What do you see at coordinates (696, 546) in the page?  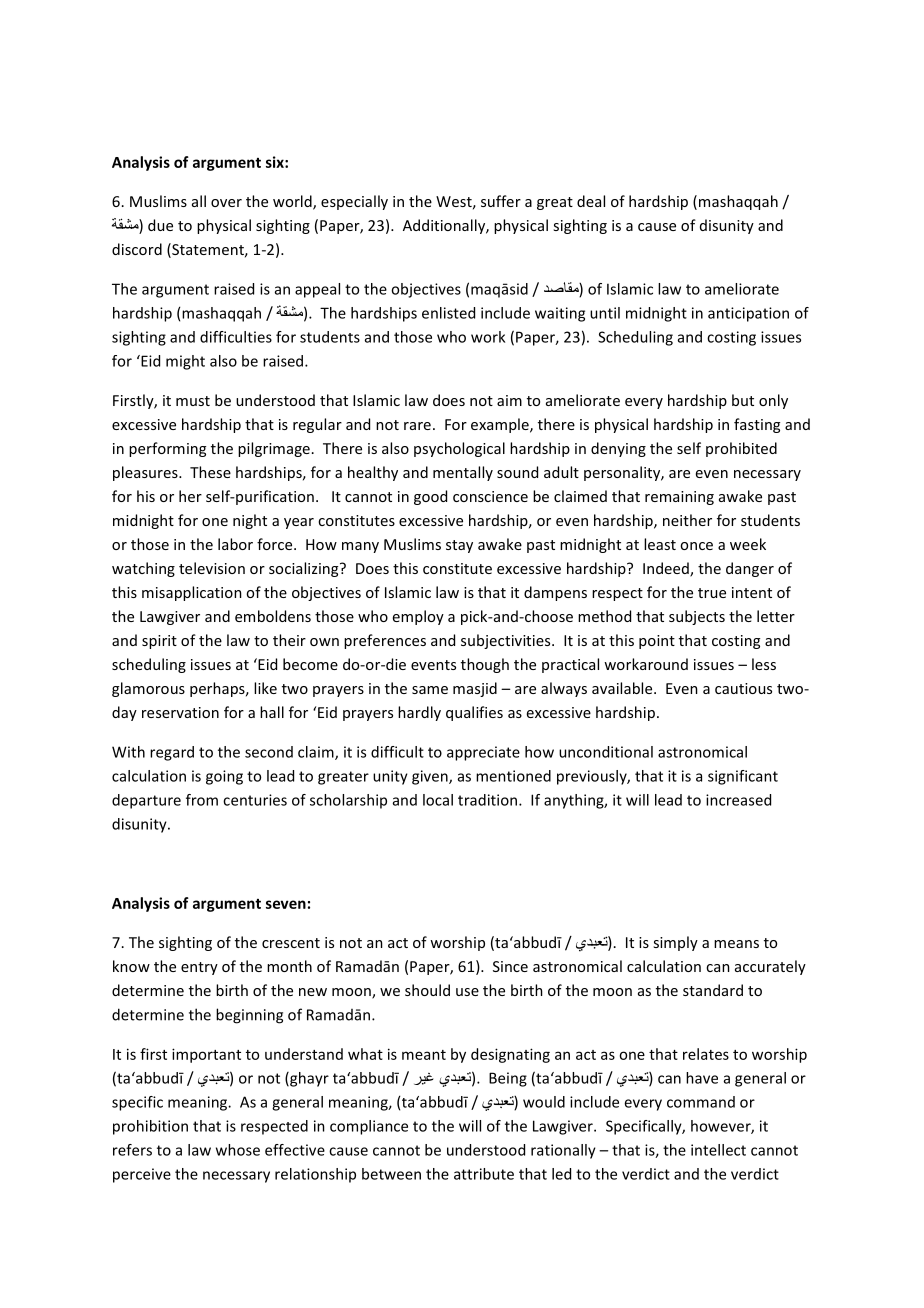 I see `once` at bounding box center [696, 546].
